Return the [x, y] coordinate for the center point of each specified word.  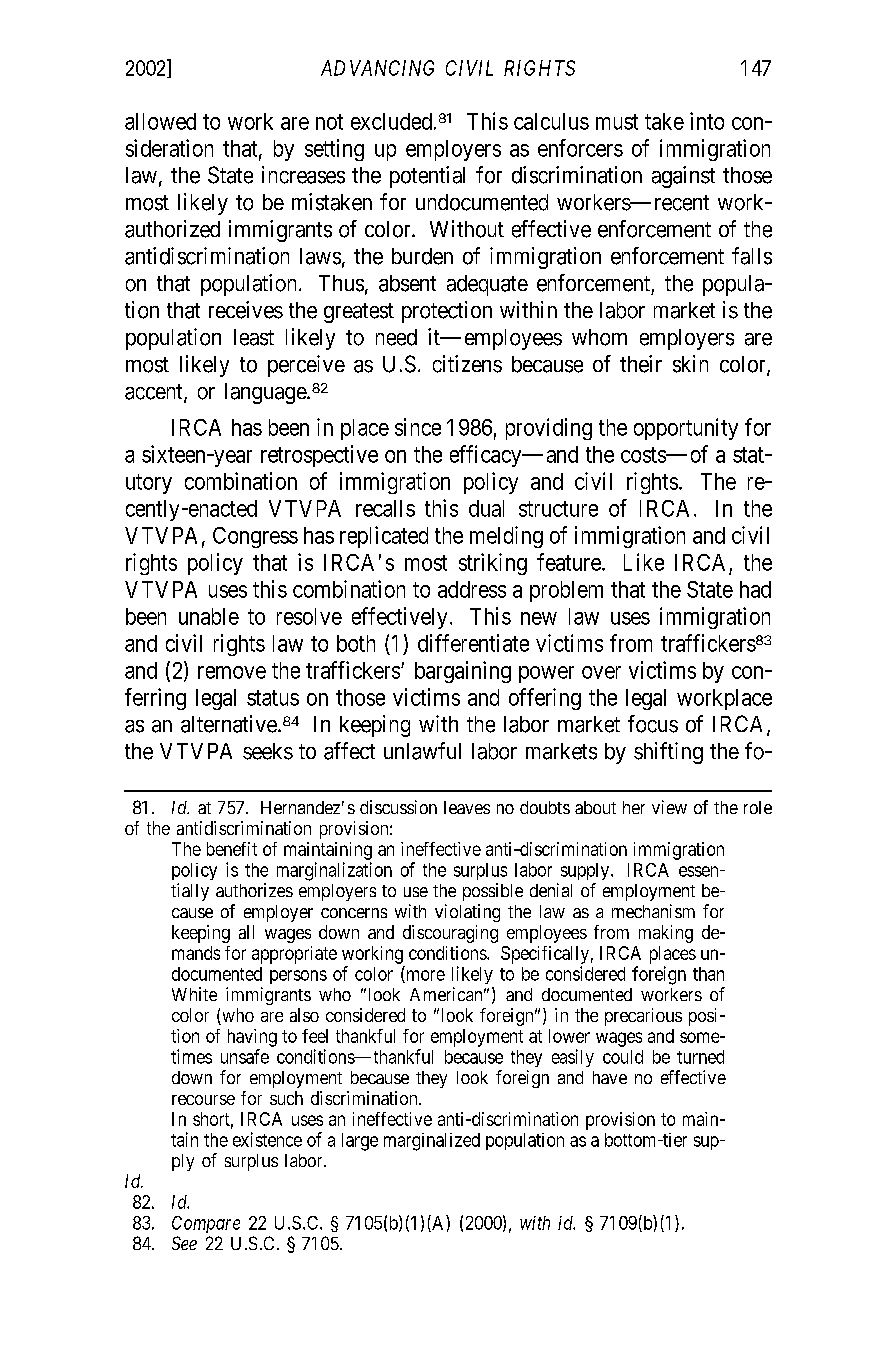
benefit [232, 849]
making [666, 934]
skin [690, 364]
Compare [206, 1224]
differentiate [473, 643]
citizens [467, 364]
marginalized [432, 1142]
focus [653, 724]
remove [232, 672]
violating [467, 913]
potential [427, 177]
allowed [160, 121]
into [707, 121]
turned [700, 1057]
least [254, 337]
